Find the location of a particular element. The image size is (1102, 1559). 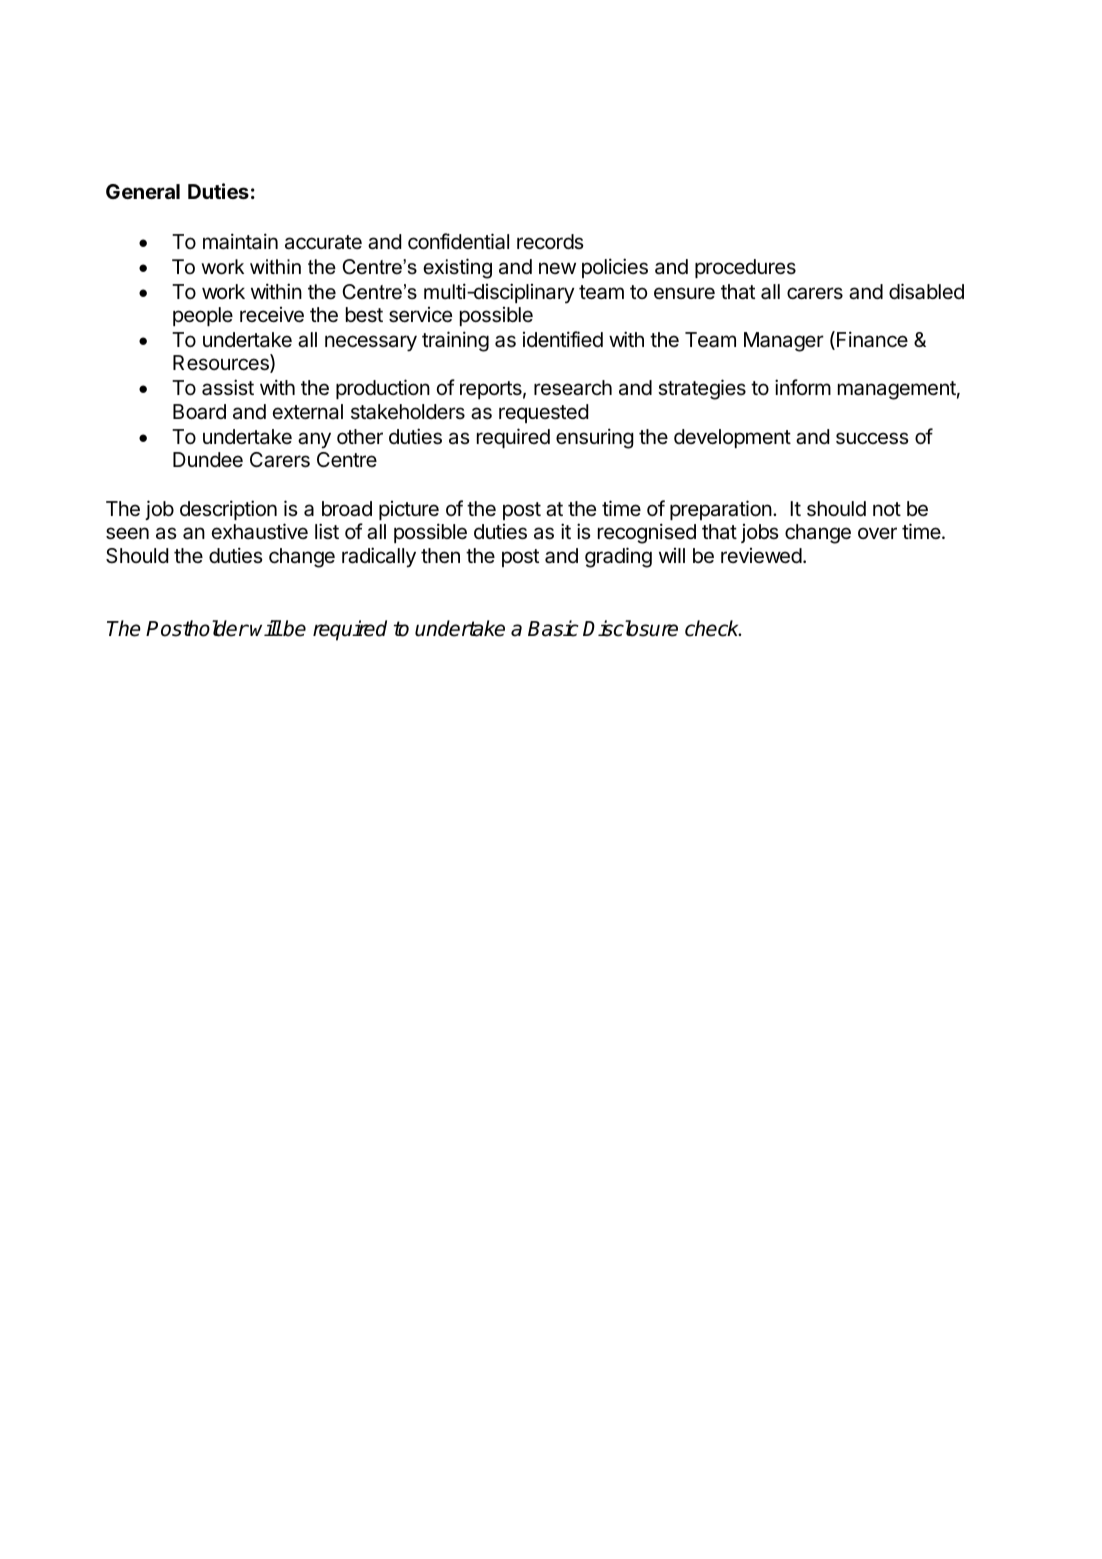

General is located at coordinates (143, 191).
